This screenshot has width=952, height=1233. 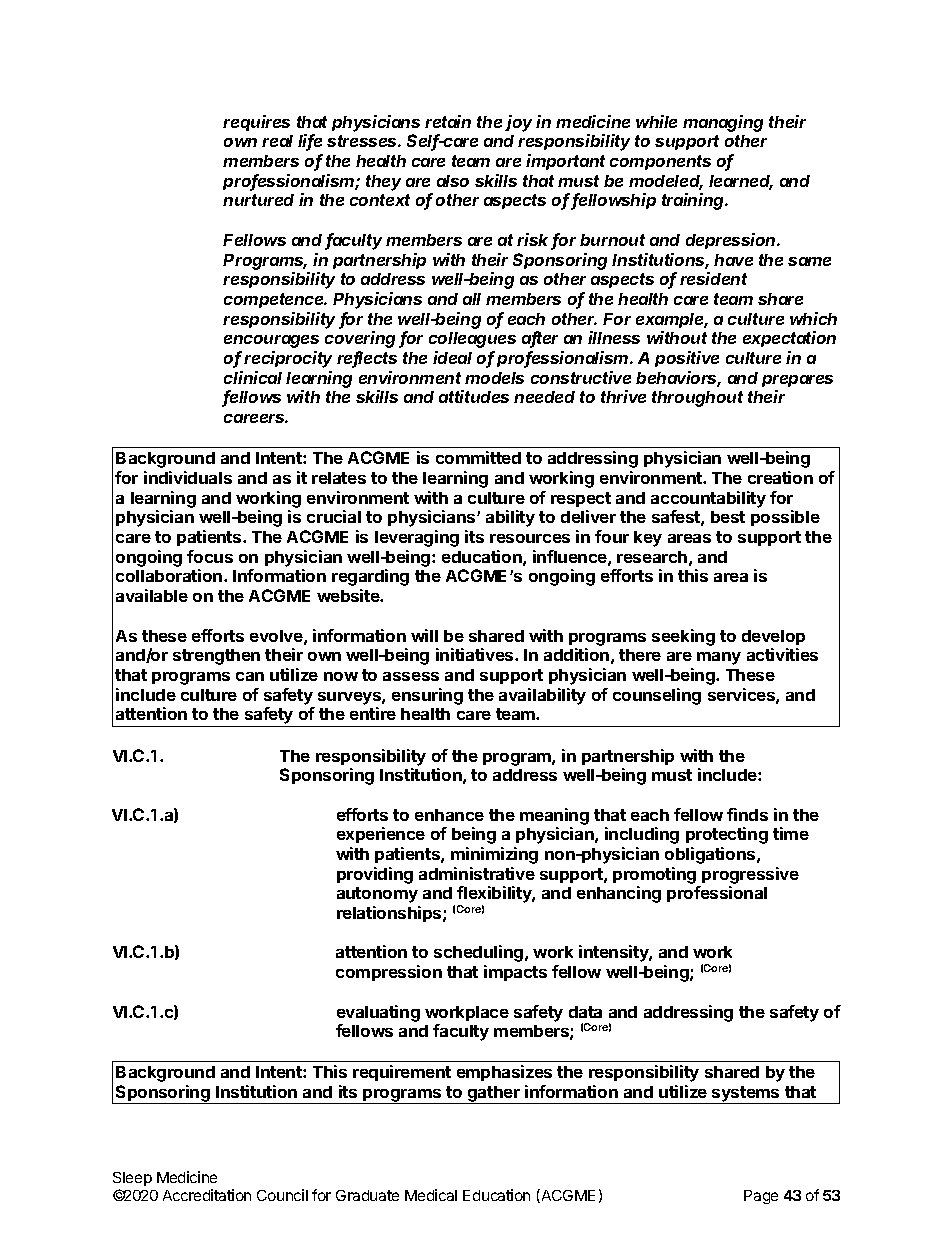 What do you see at coordinates (216, 657) in the screenshot?
I see `strengthen` at bounding box center [216, 657].
